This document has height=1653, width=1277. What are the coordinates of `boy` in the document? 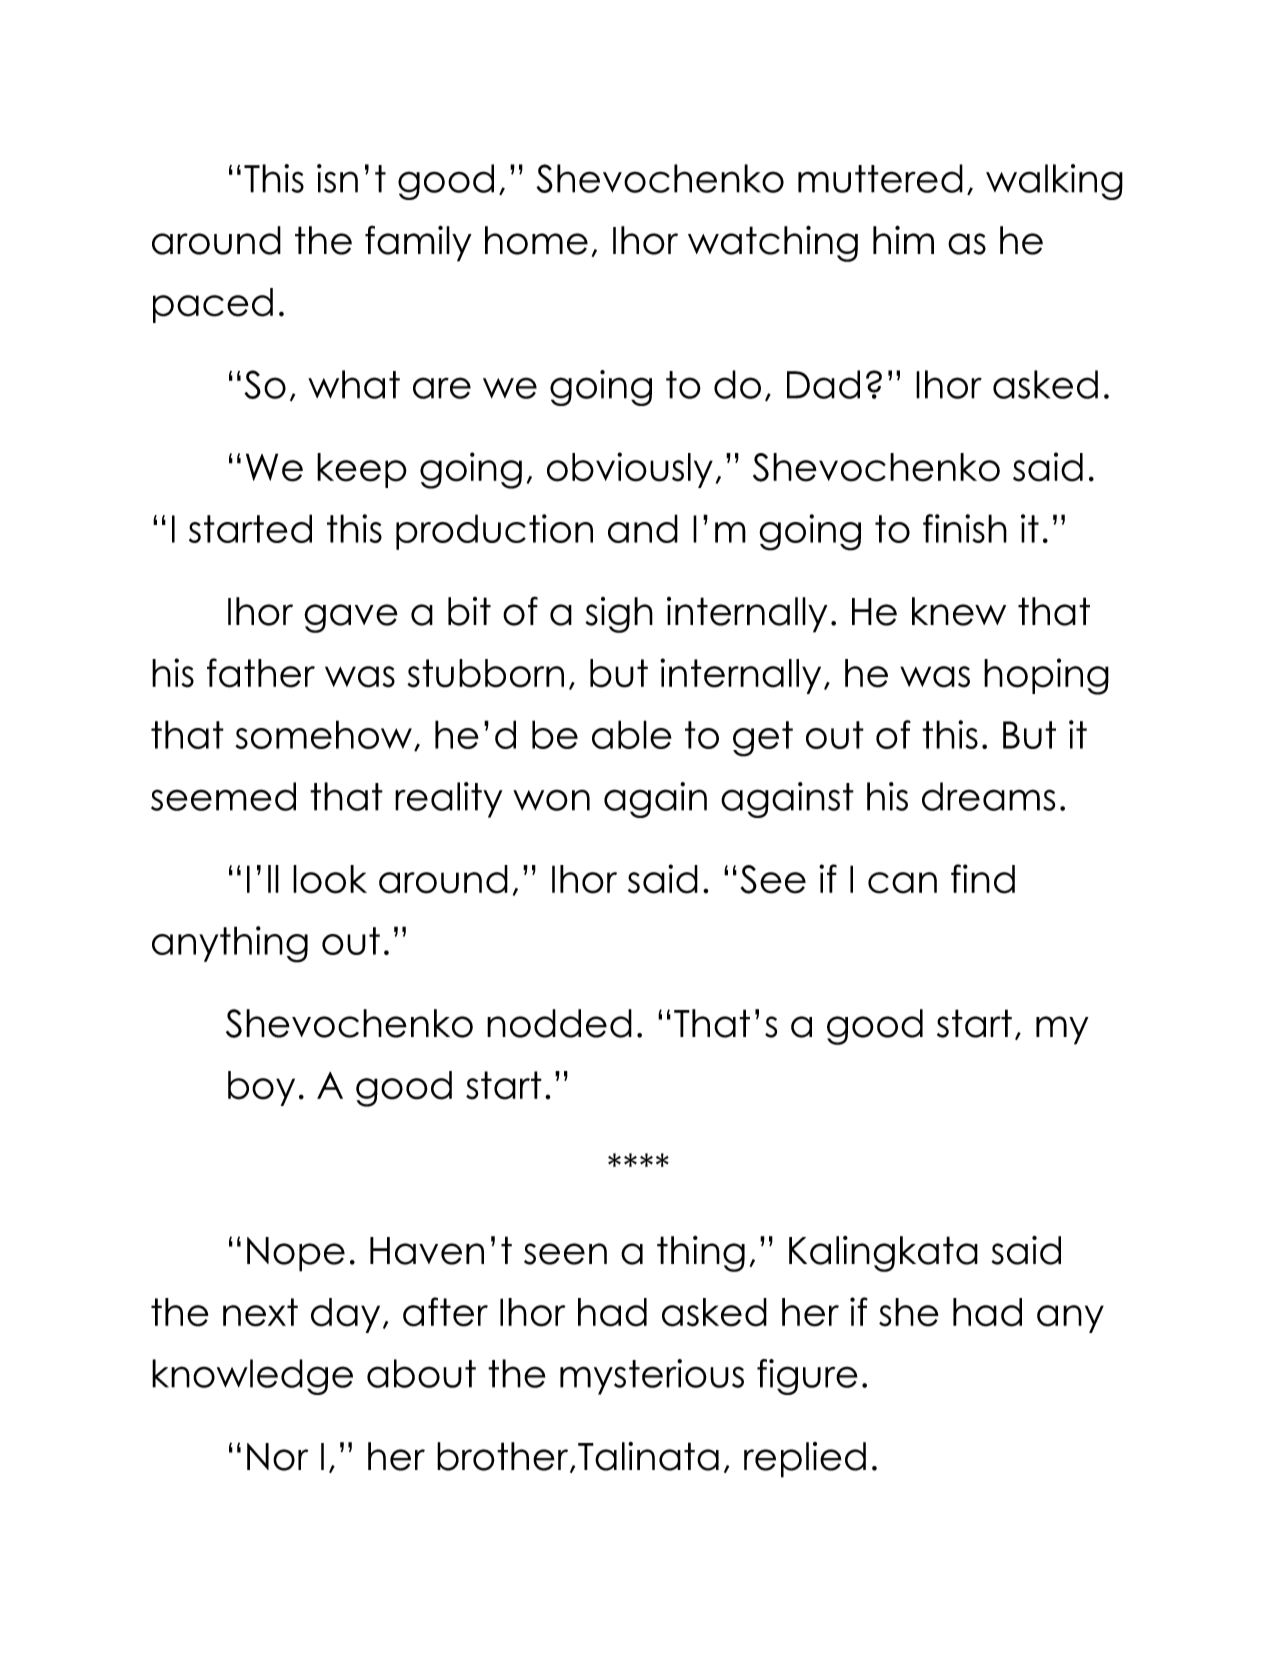 It's located at (261, 1088).
